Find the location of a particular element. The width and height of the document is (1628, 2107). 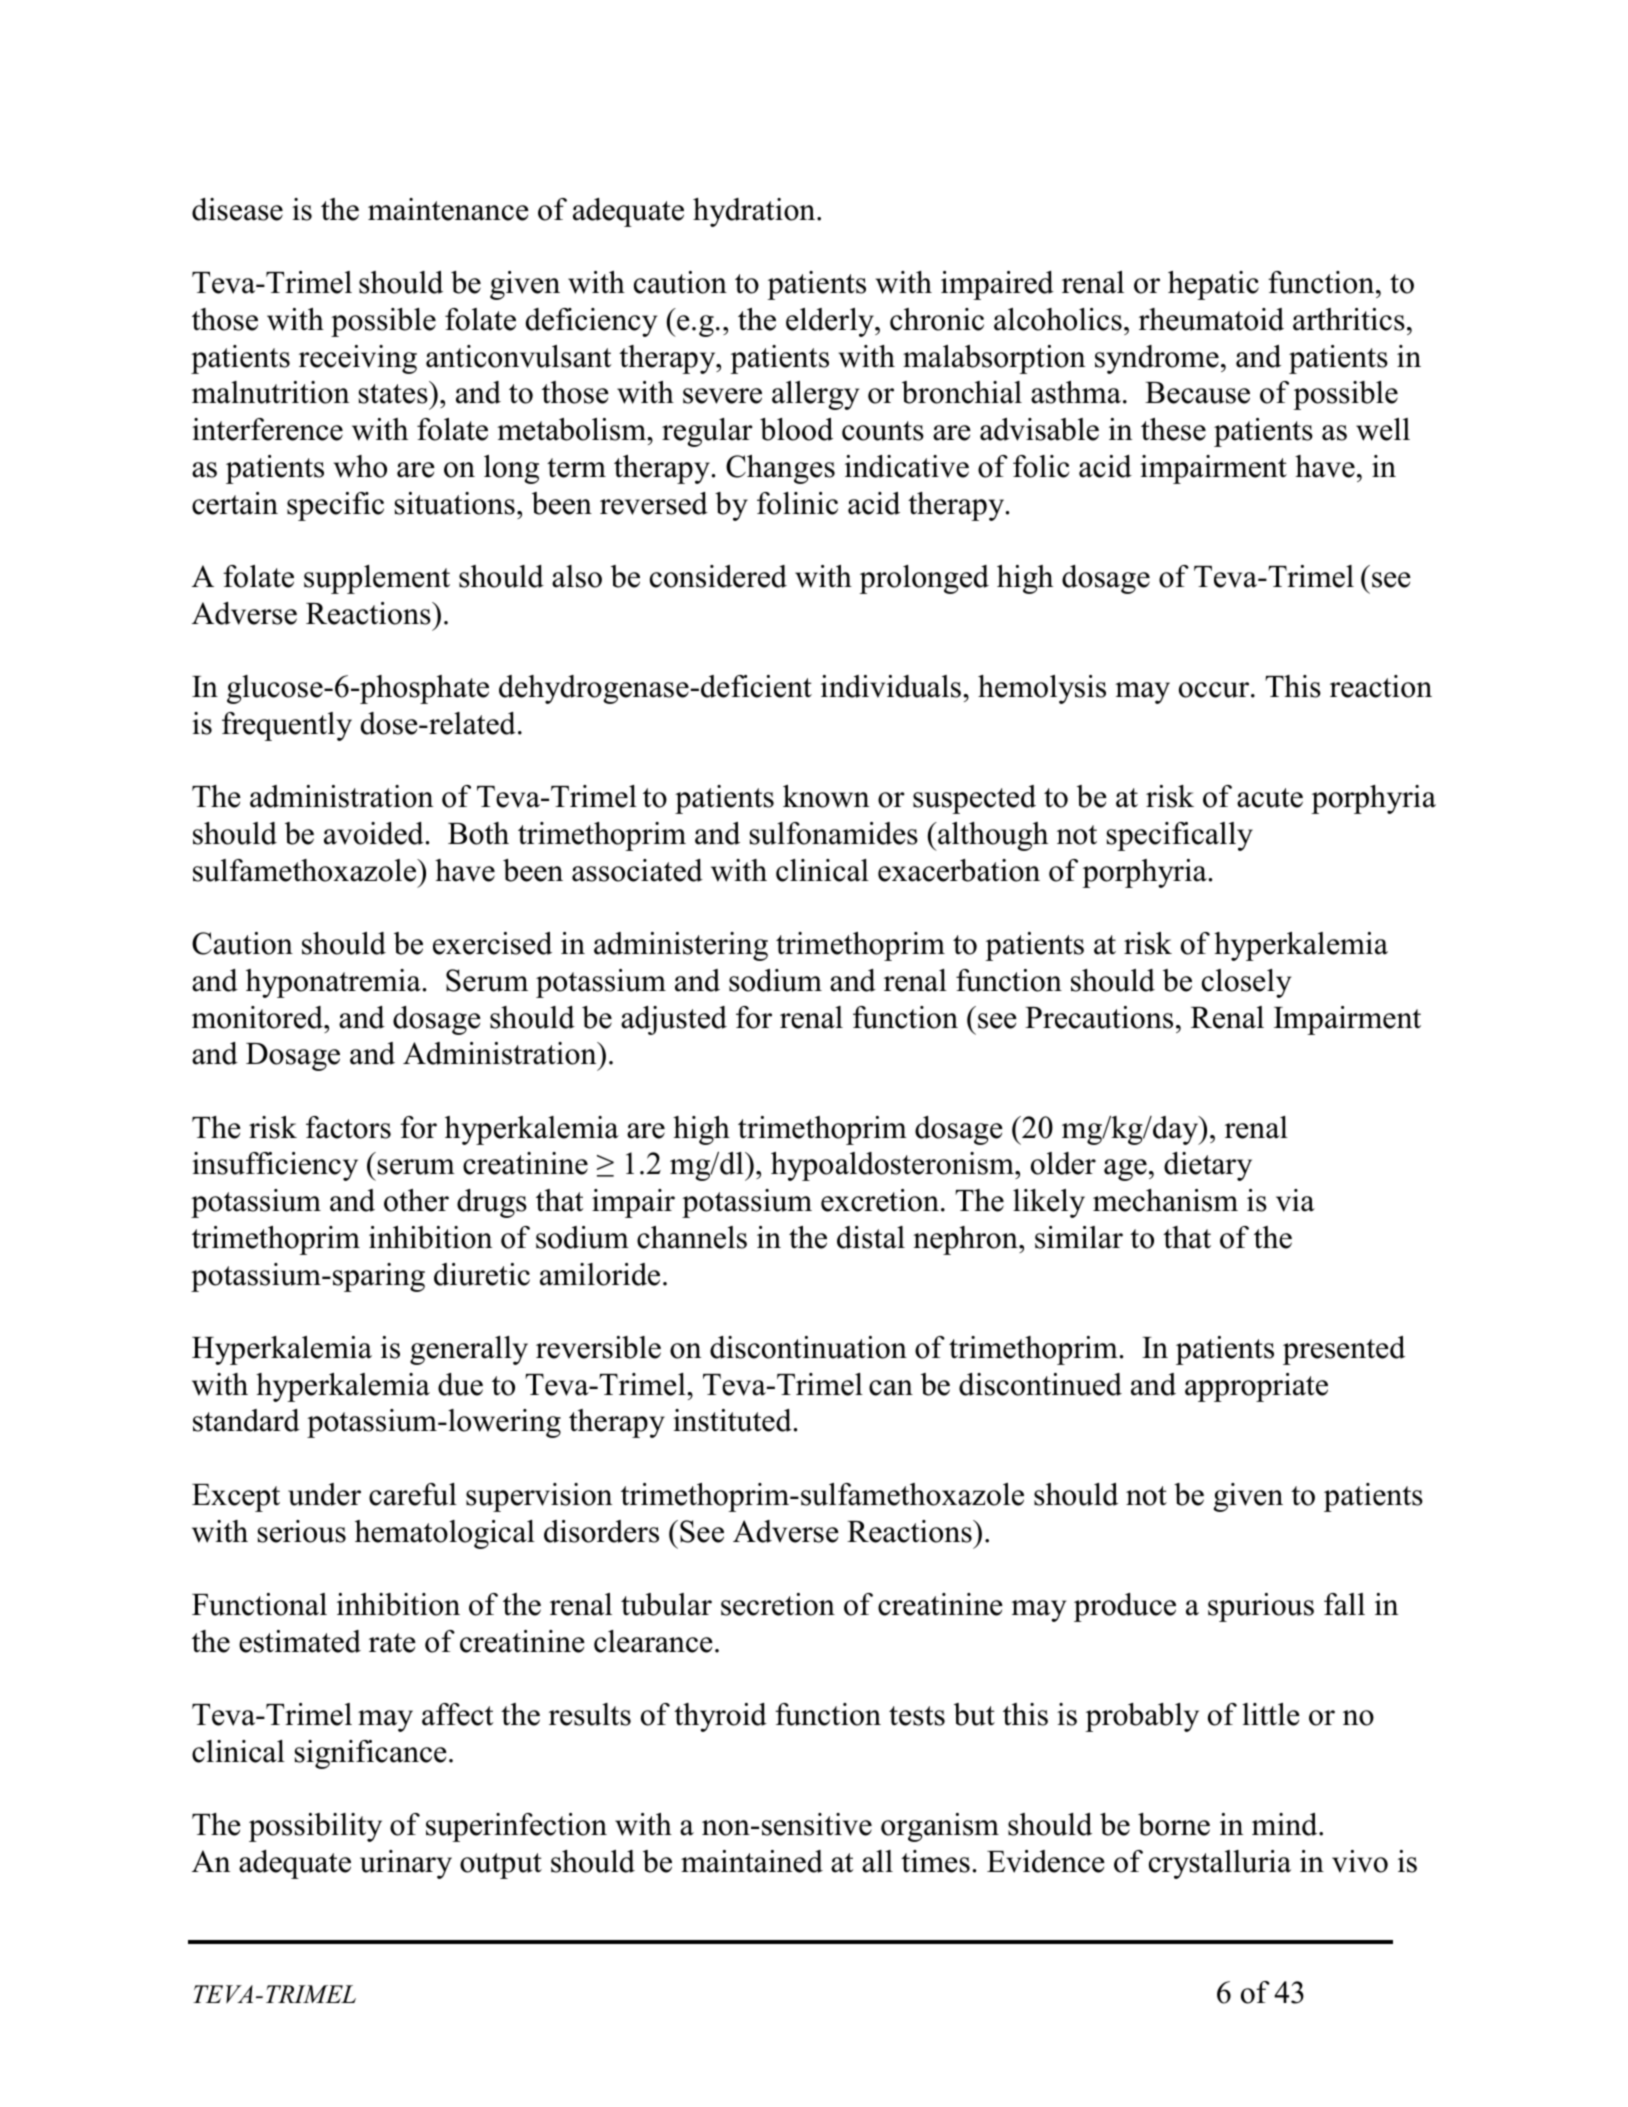

possibility is located at coordinates (315, 1827).
